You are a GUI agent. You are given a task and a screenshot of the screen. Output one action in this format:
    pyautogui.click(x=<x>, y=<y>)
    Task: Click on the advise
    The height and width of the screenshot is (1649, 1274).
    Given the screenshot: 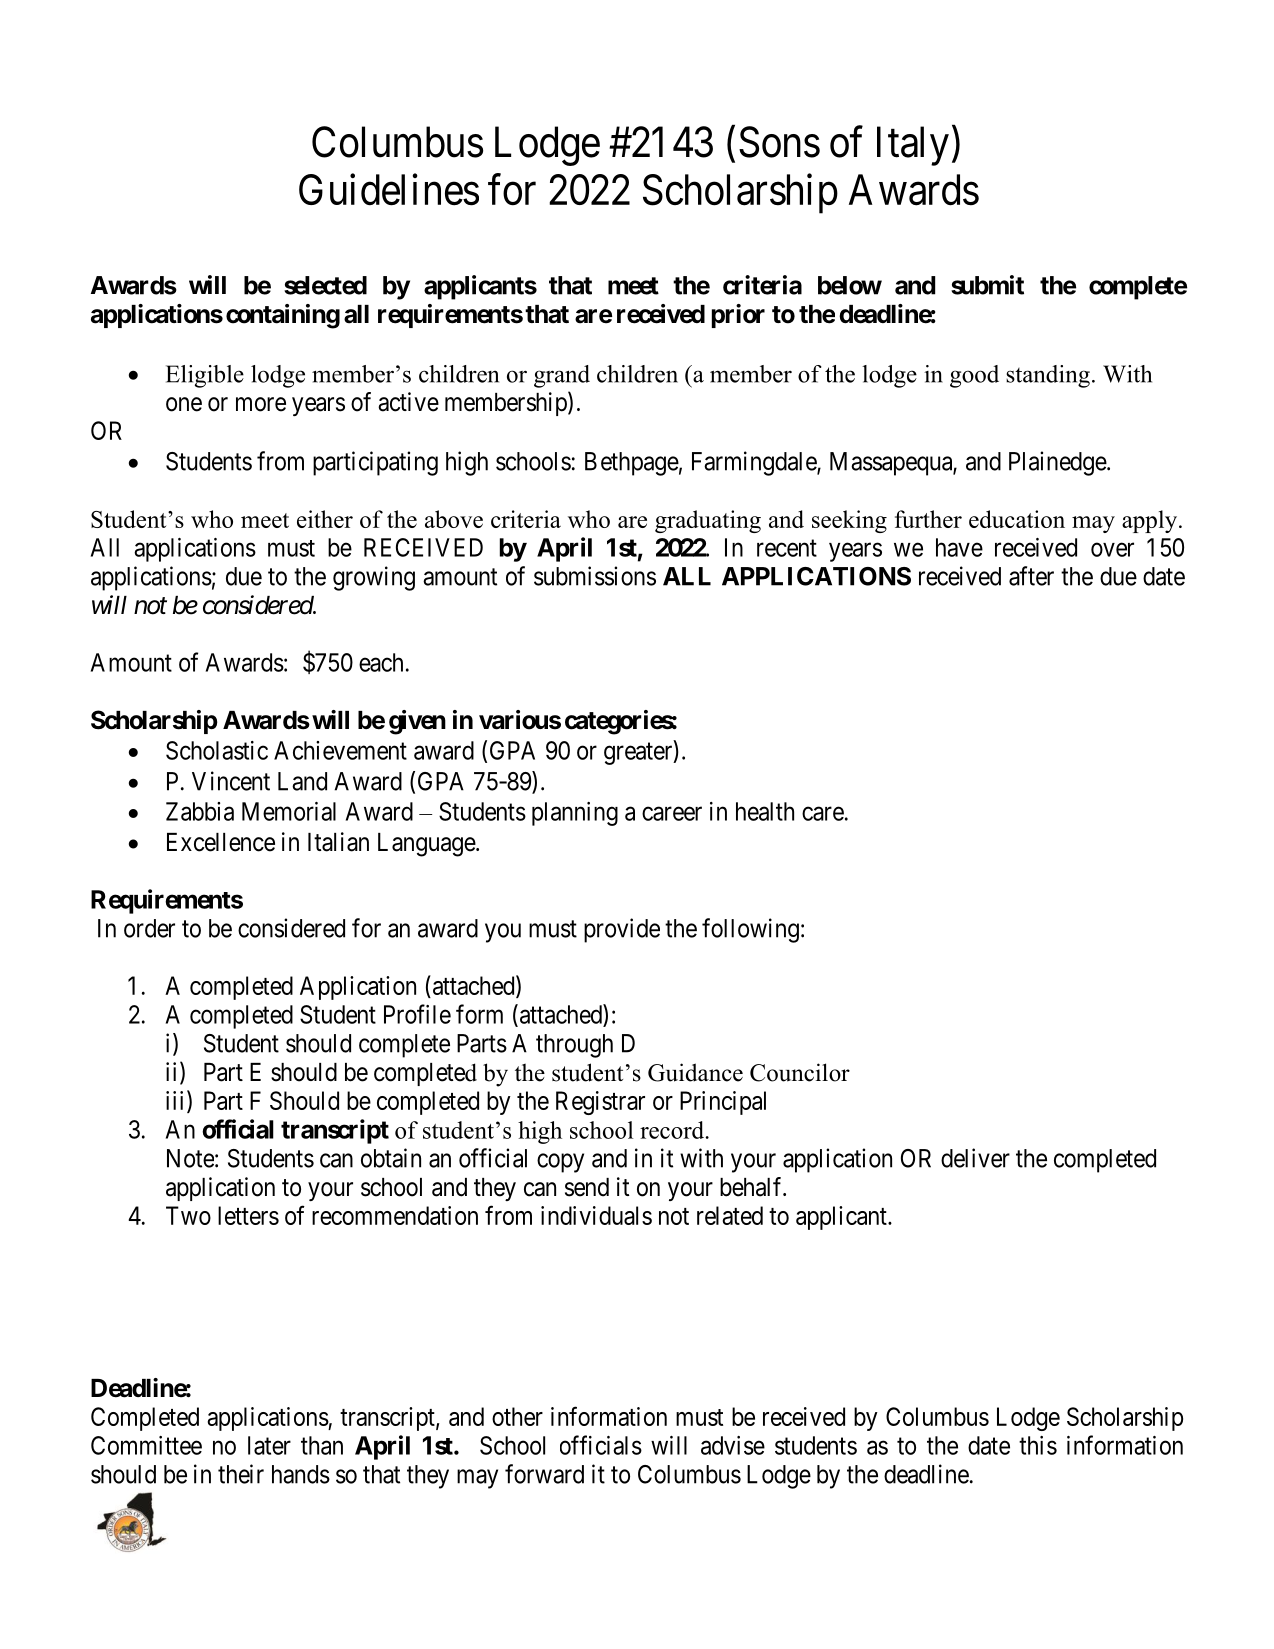 What is the action you would take?
    pyautogui.click(x=733, y=1445)
